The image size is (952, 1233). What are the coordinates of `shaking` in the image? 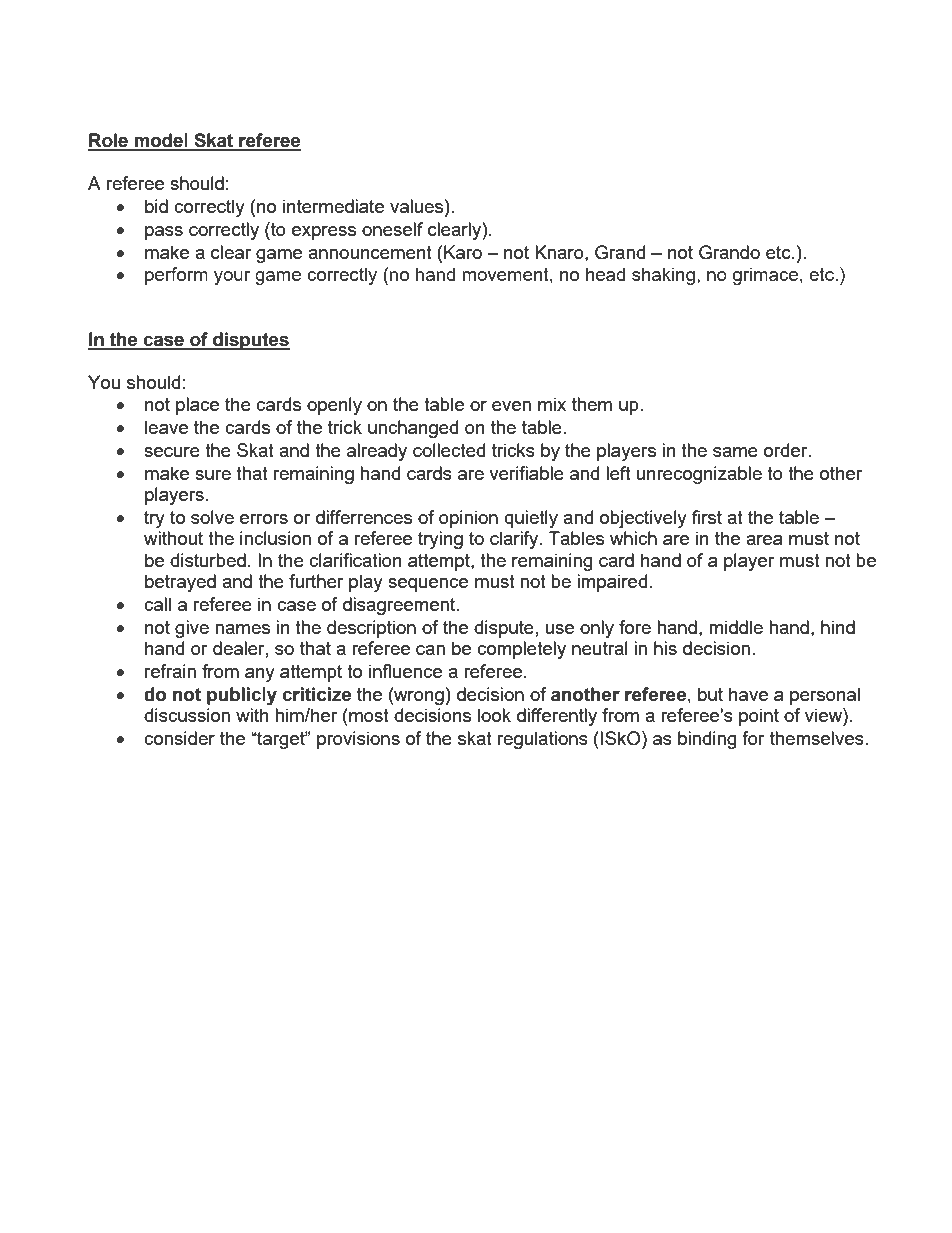 It's located at (663, 276).
